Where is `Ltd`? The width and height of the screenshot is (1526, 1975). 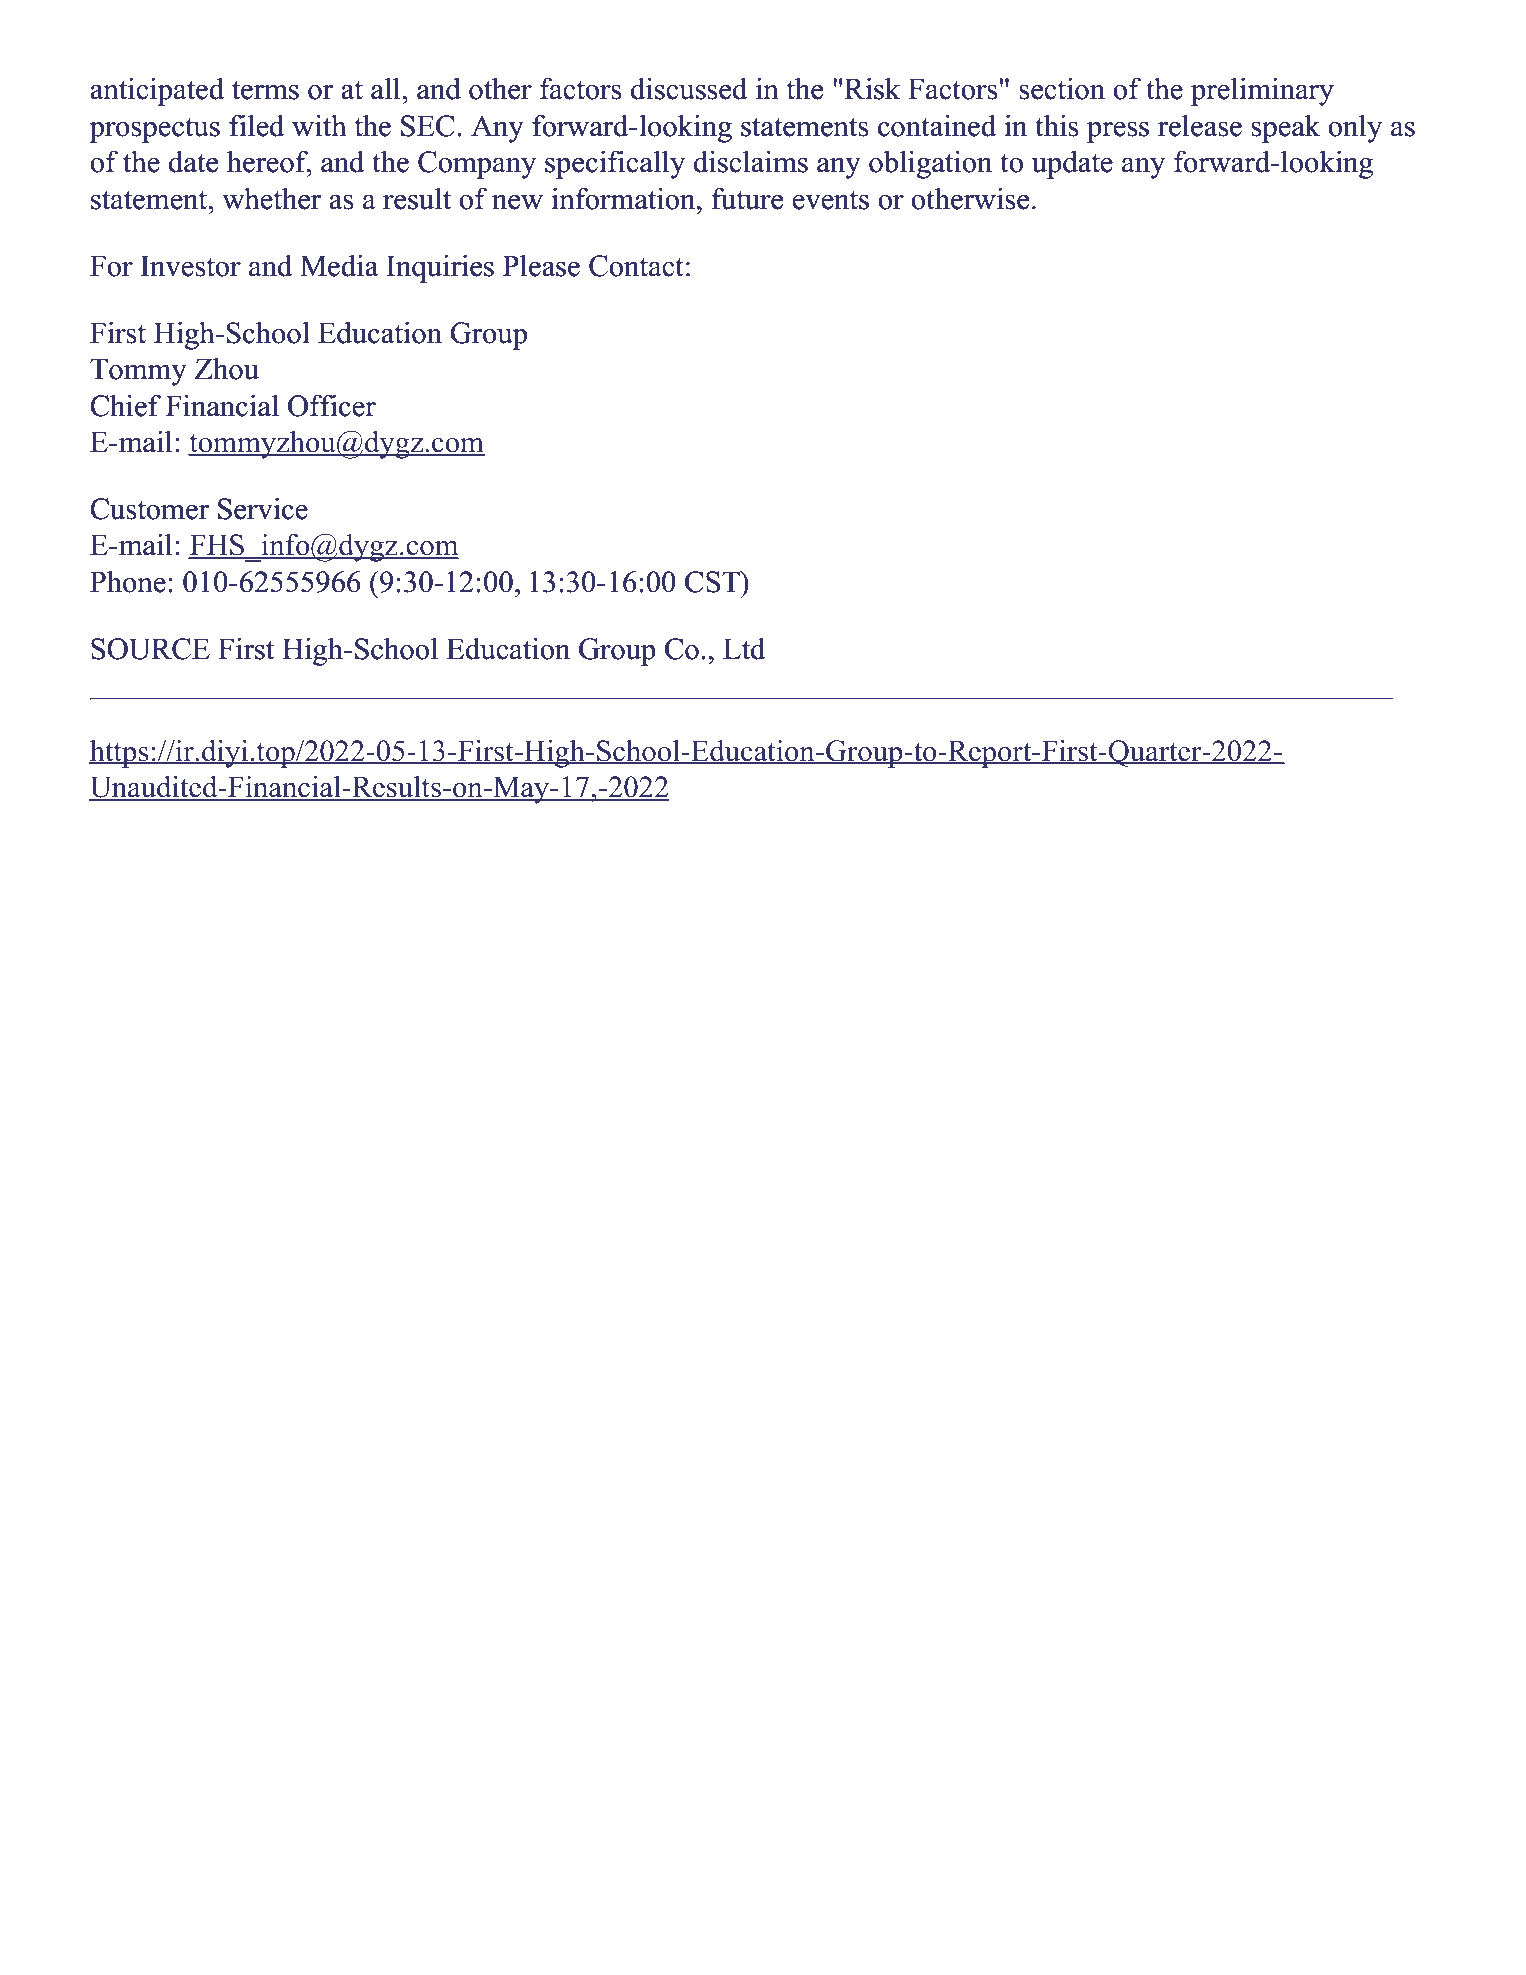 Ltd is located at coordinates (744, 648).
